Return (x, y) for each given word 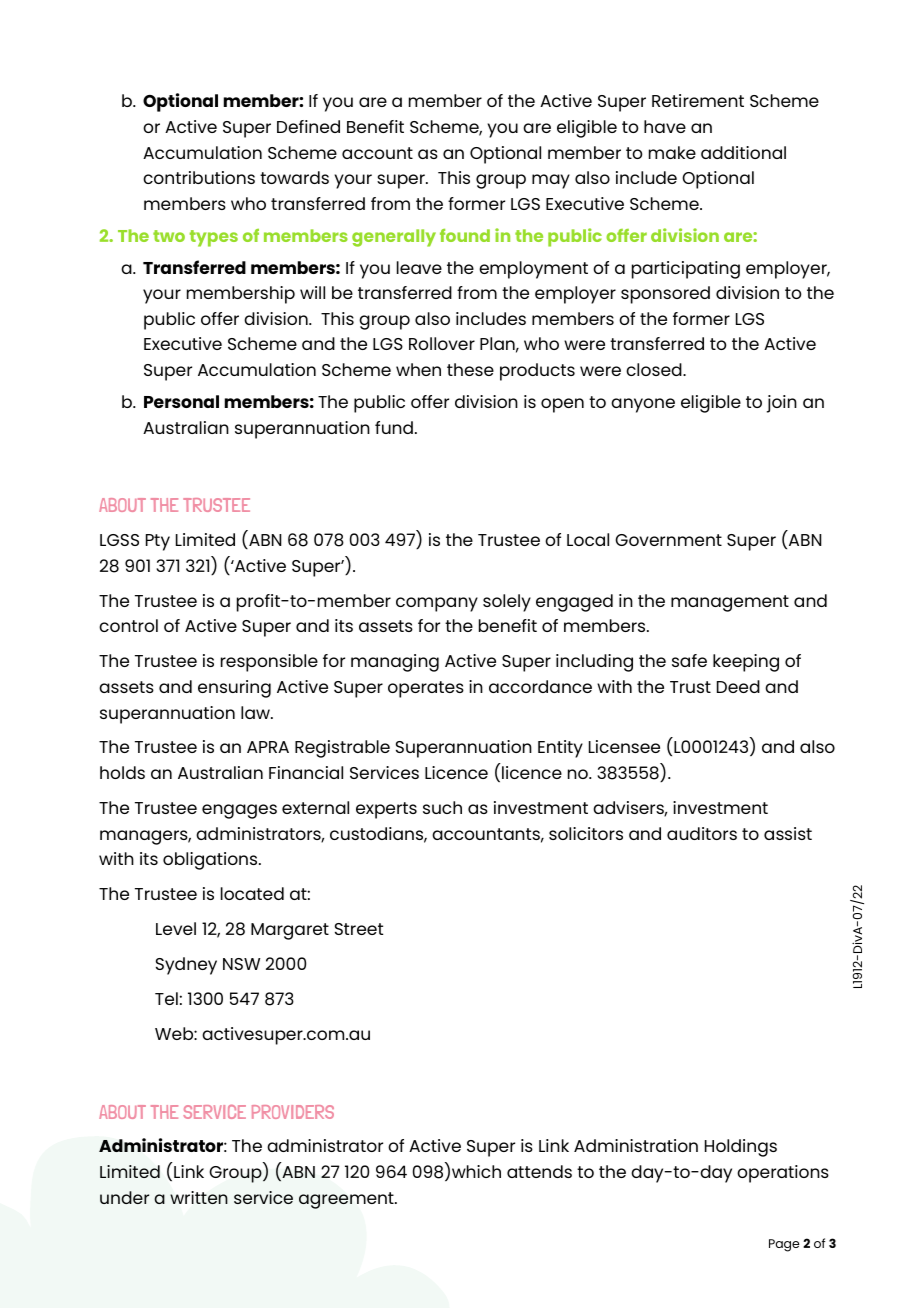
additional (743, 152)
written (199, 1197)
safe (689, 660)
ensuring (234, 689)
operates (426, 689)
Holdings (741, 1148)
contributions (199, 177)
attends (539, 1171)
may (551, 181)
